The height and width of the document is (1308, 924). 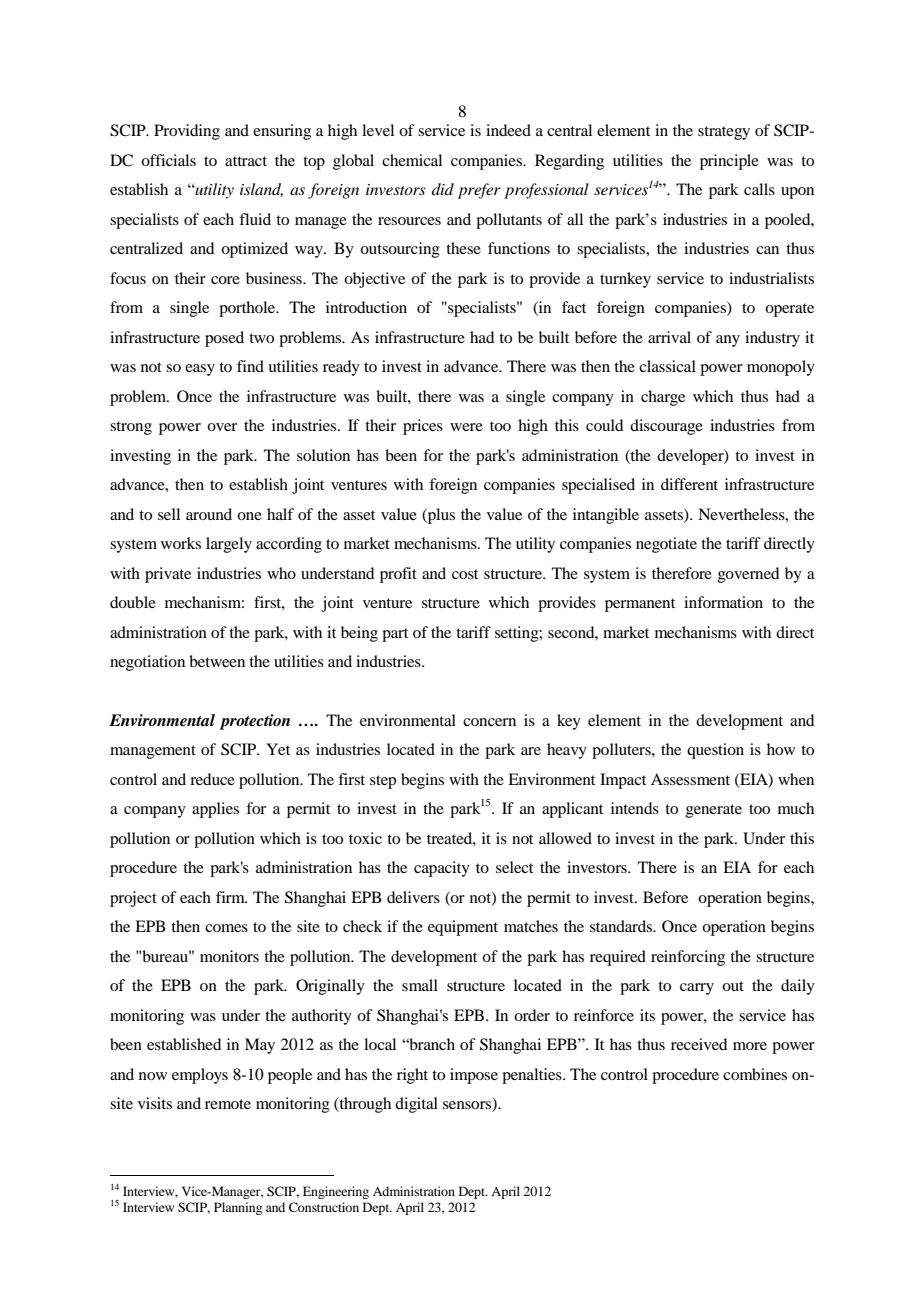 What do you see at coordinates (215, 810) in the document?
I see `applies` at bounding box center [215, 810].
